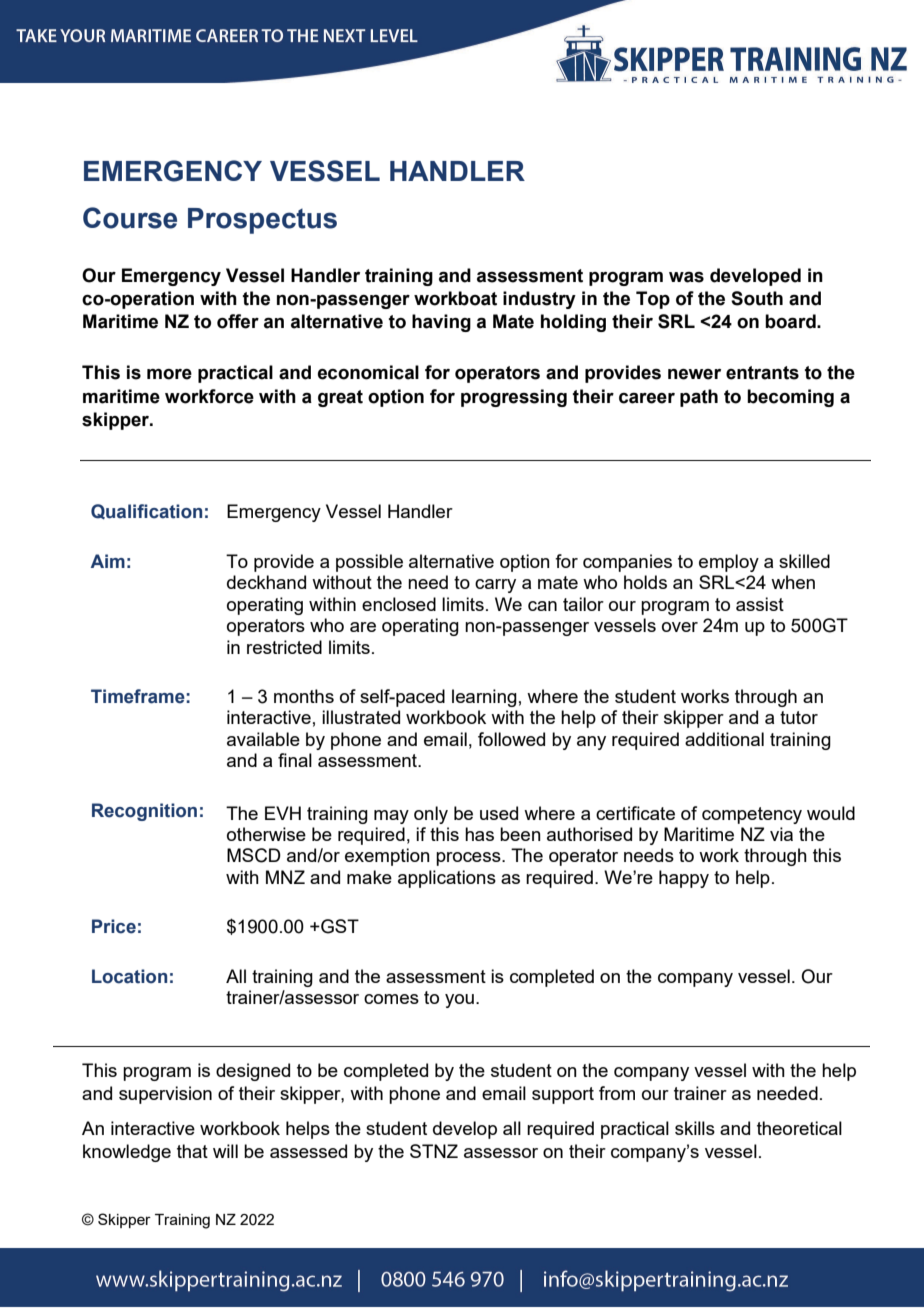  What do you see at coordinates (263, 739) in the screenshot?
I see `available` at bounding box center [263, 739].
